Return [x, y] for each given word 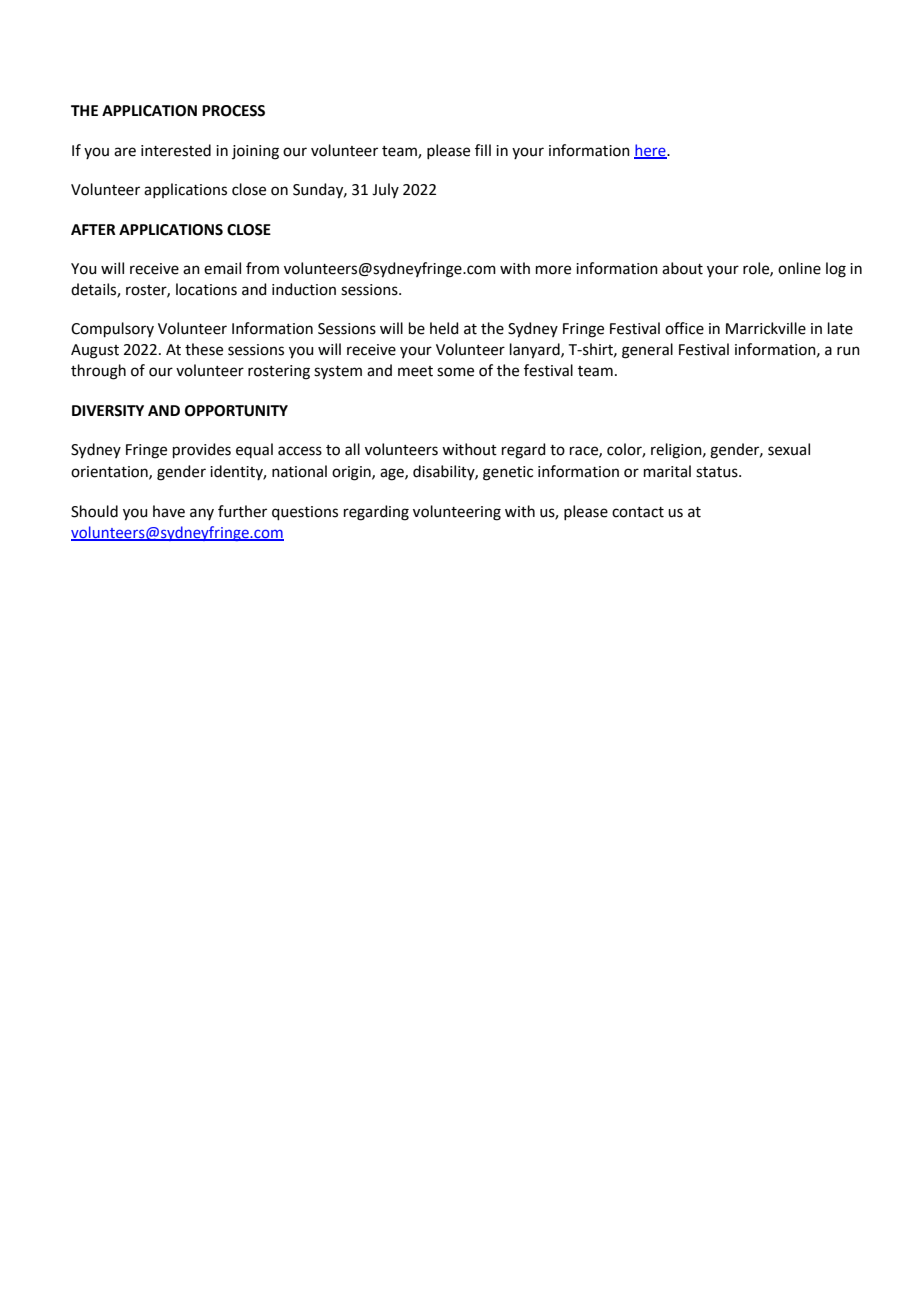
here [651, 151]
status [718, 472]
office [684, 328]
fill [483, 150]
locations [206, 289]
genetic [508, 473]
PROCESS [233, 111]
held [444, 328]
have [169, 511]
